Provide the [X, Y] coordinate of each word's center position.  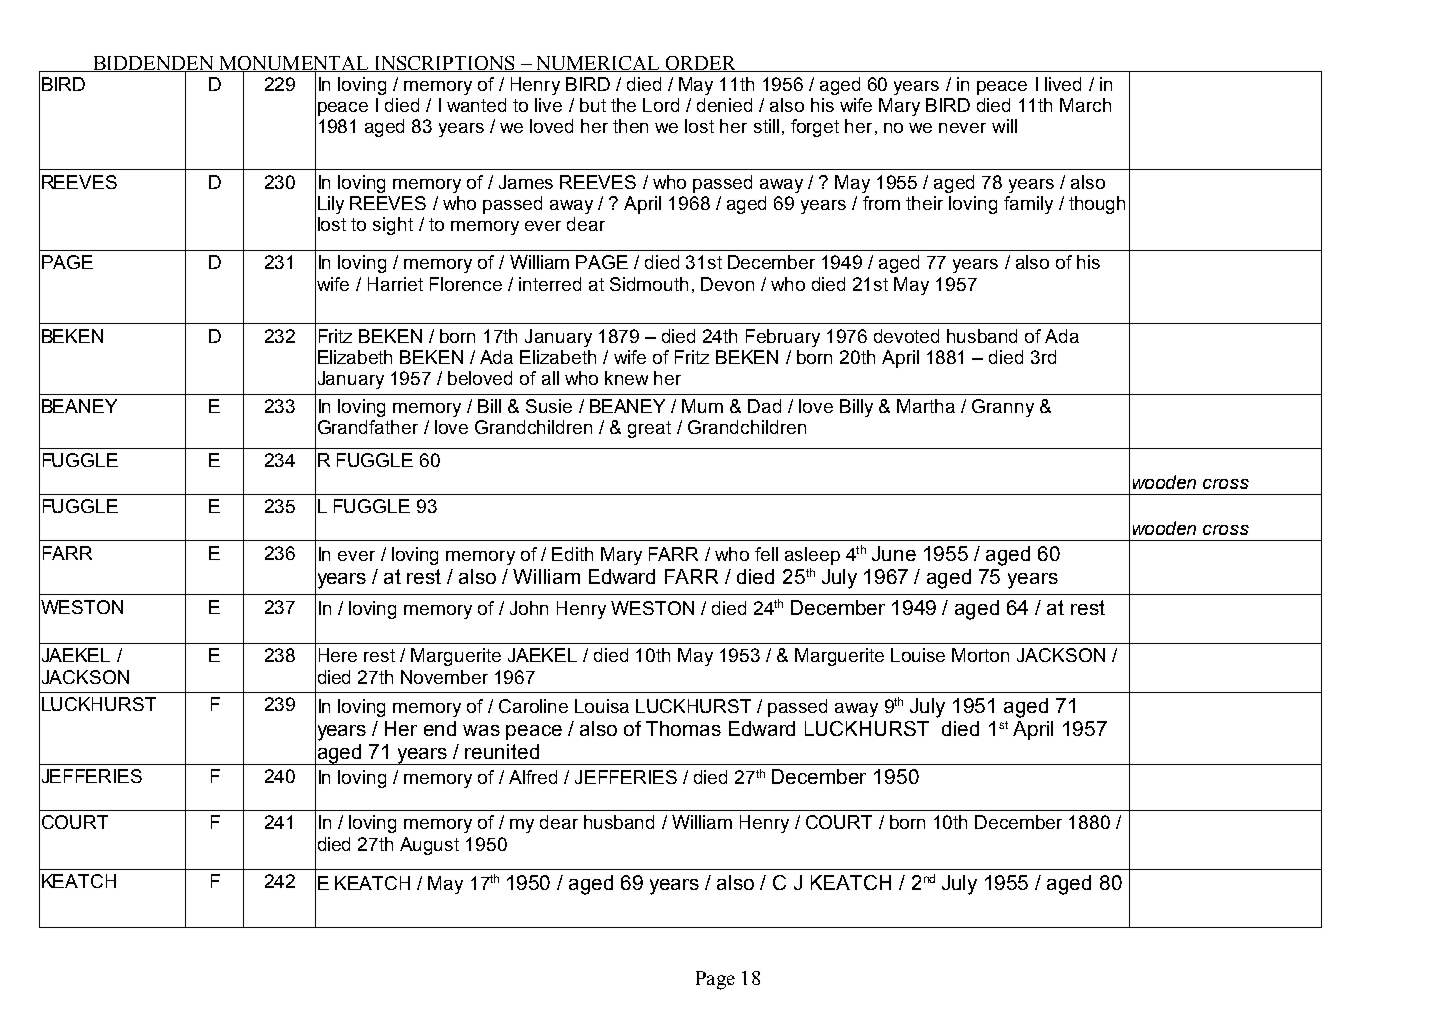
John [529, 608]
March [1085, 105]
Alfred [533, 777]
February [783, 338]
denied [724, 105]
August [429, 846]
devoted [906, 336]
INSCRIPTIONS [445, 64]
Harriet [395, 284]
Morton [980, 655]
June [894, 553]
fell [766, 554]
